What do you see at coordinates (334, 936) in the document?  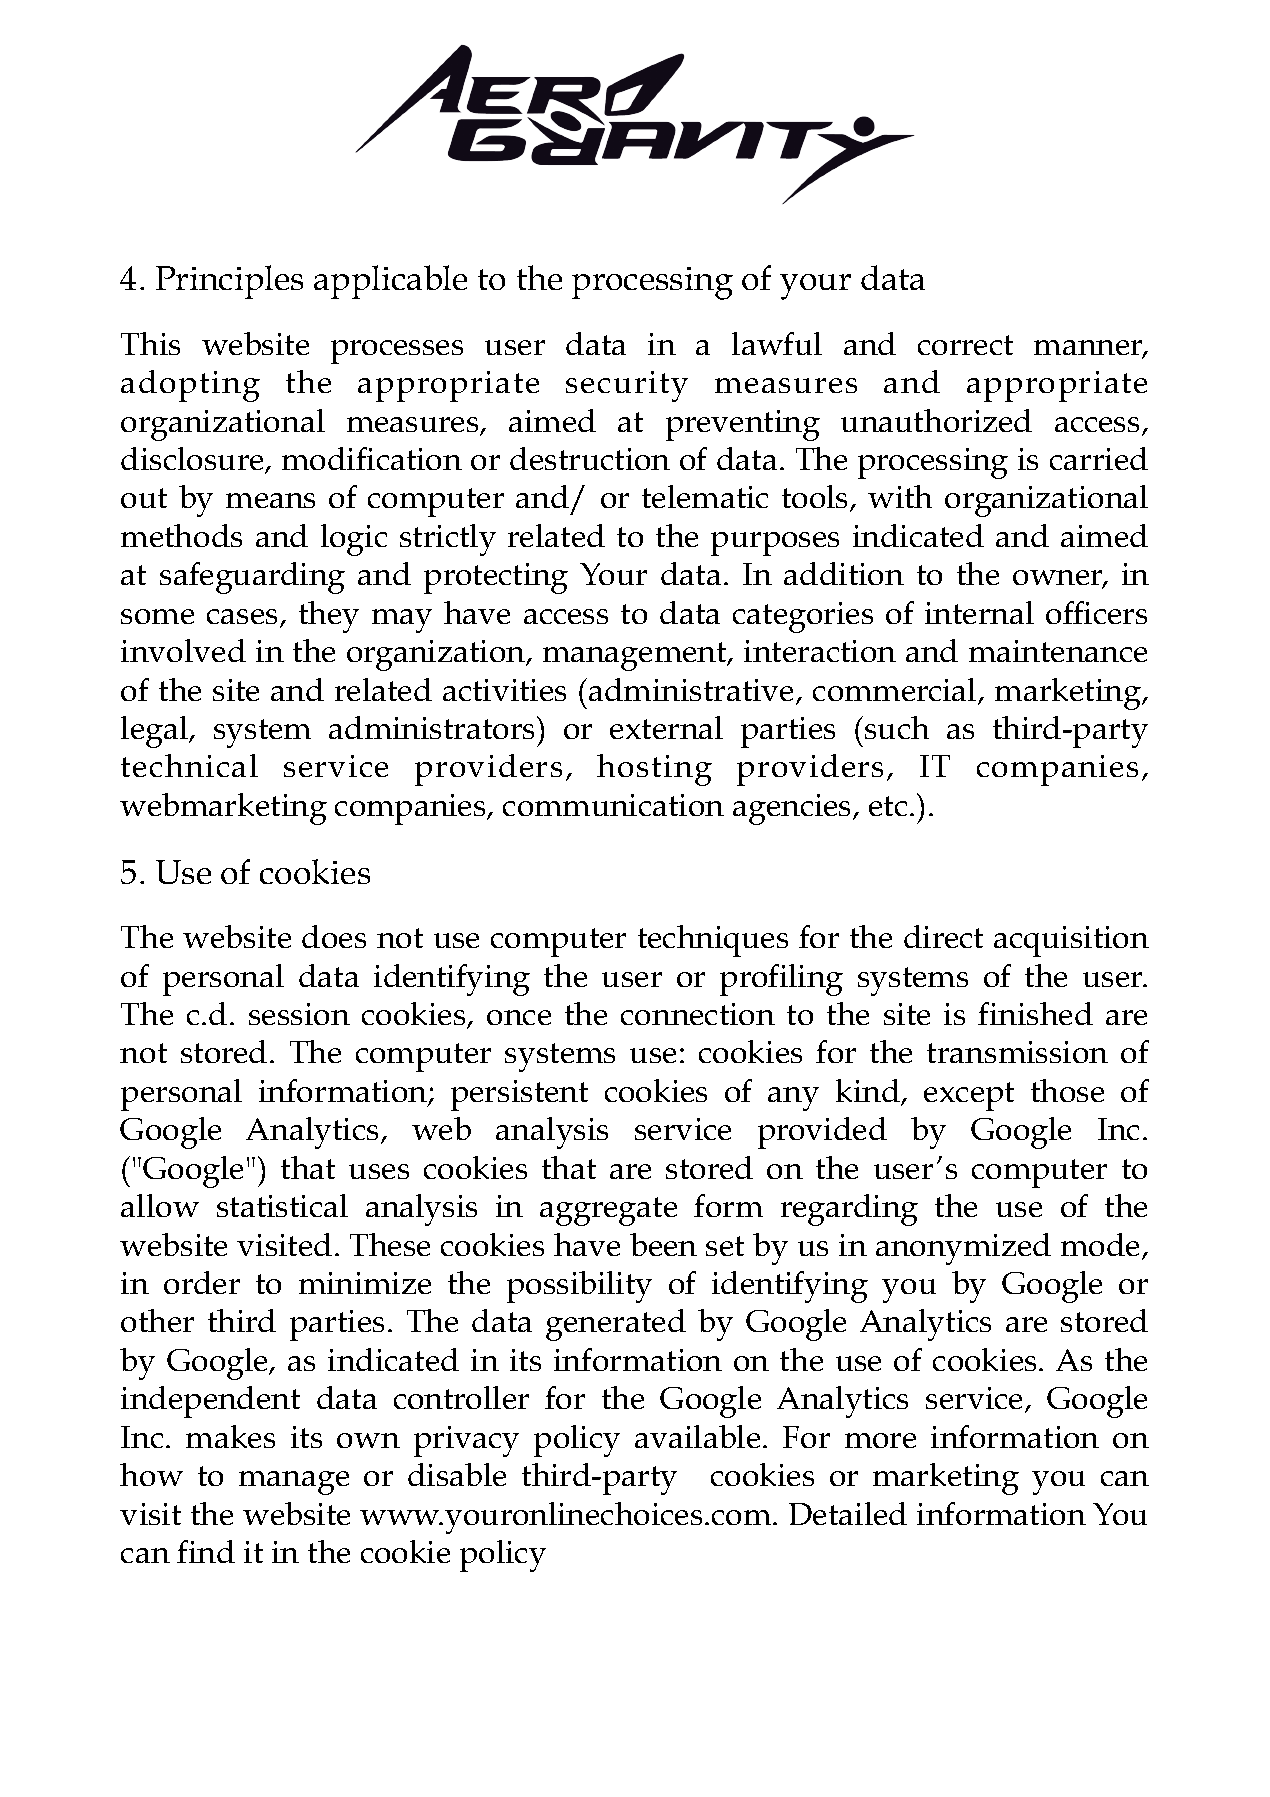 I see `does` at bounding box center [334, 936].
